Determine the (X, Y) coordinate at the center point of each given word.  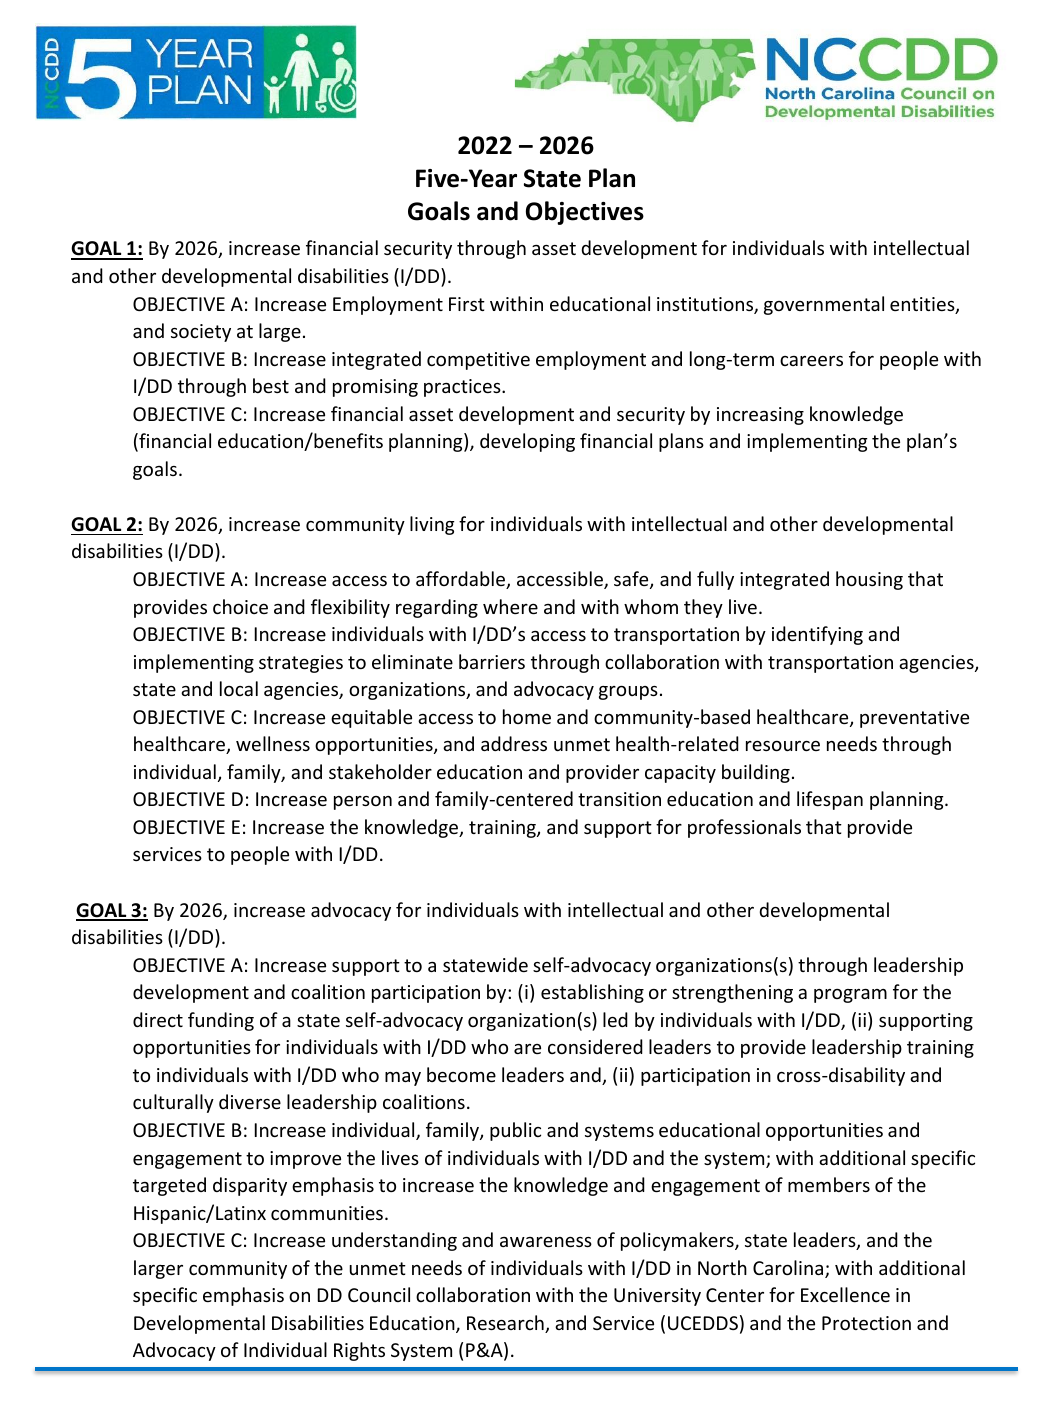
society (201, 333)
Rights (359, 1351)
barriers (492, 661)
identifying (817, 635)
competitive (478, 361)
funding (221, 1021)
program (850, 996)
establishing (592, 993)
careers (811, 361)
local (239, 688)
